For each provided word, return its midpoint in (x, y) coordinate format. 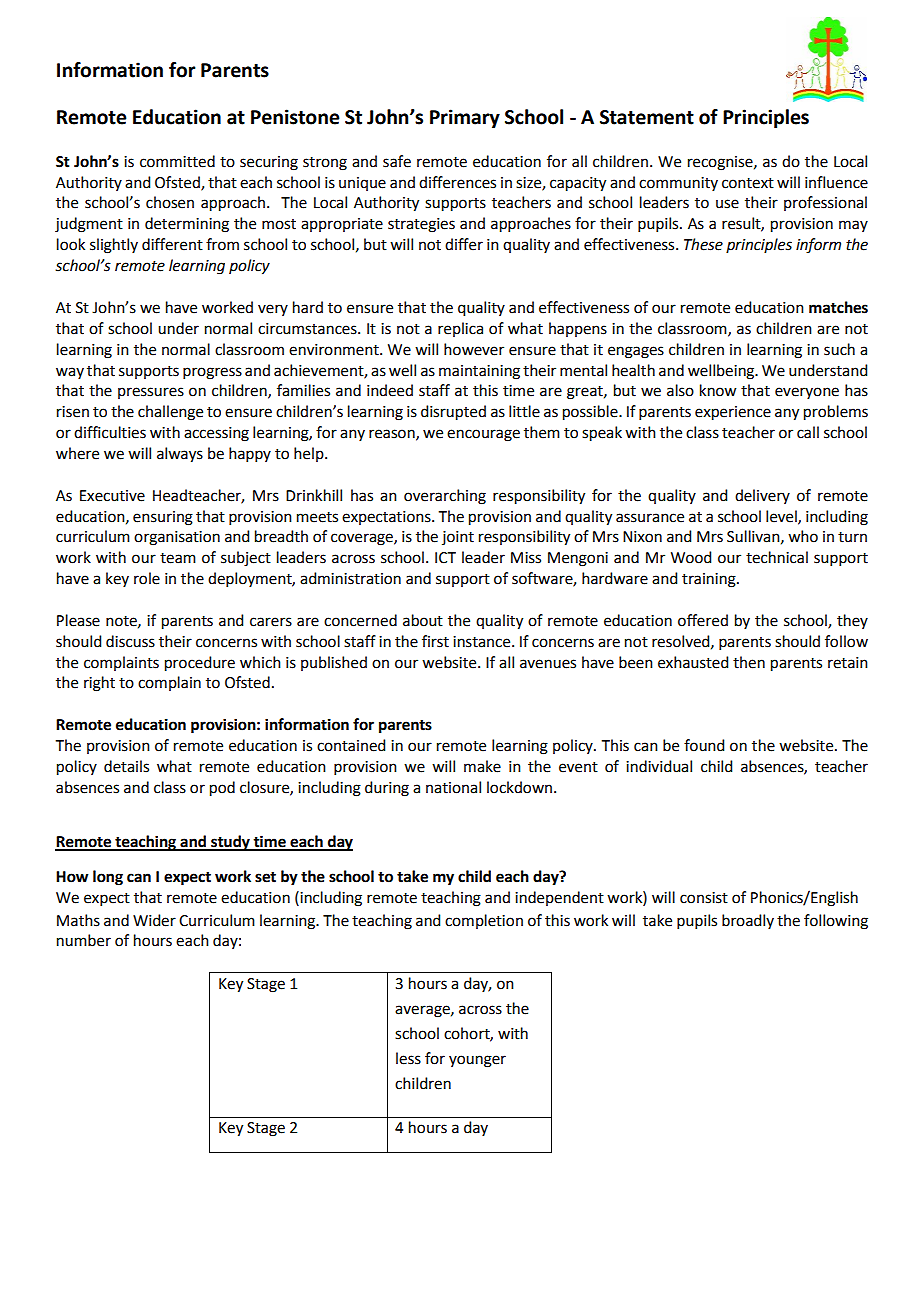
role (147, 578)
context (748, 183)
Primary (465, 118)
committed (177, 161)
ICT (445, 558)
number (84, 940)
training (710, 580)
